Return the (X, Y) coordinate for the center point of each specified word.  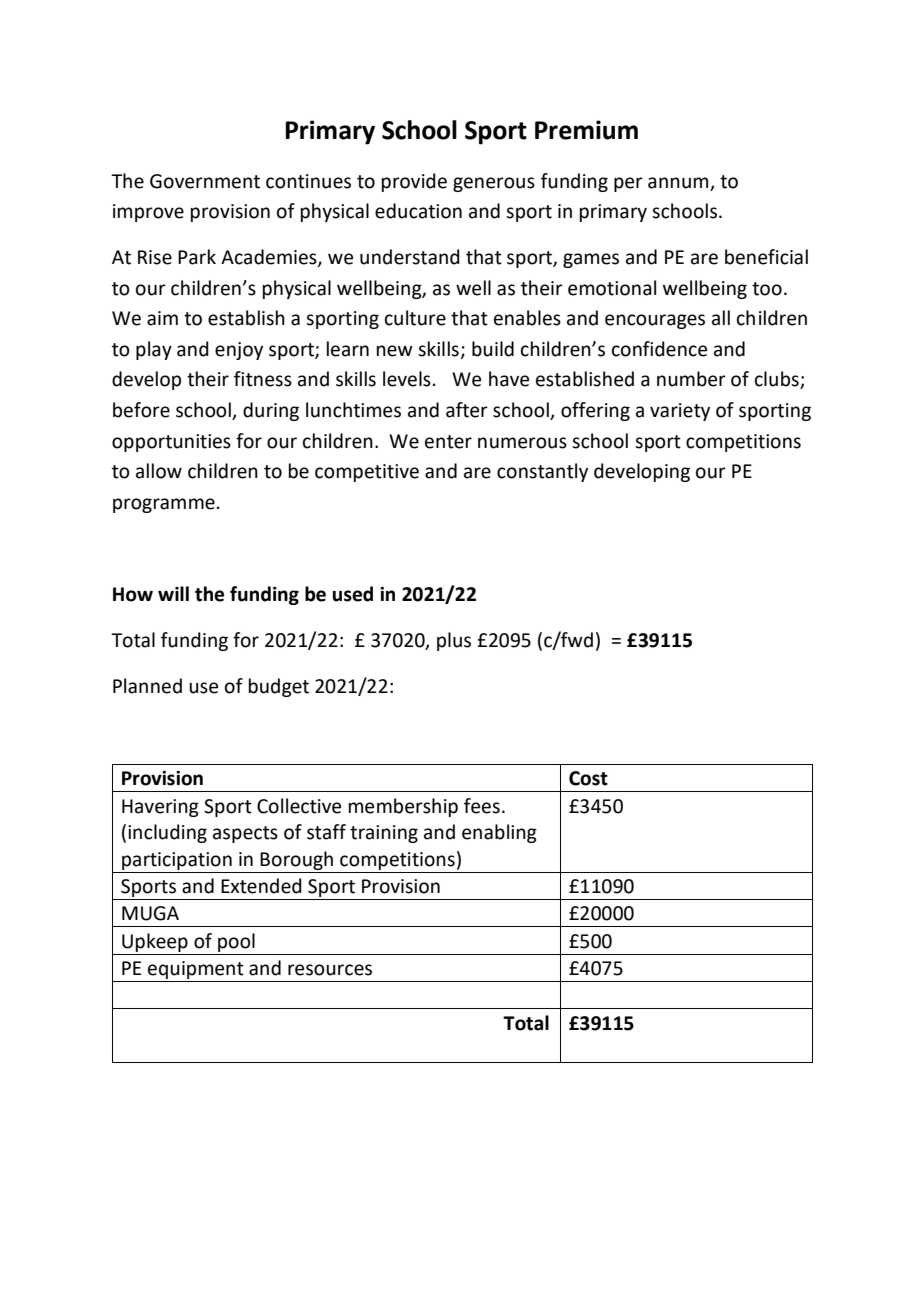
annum (678, 183)
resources (330, 970)
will (173, 593)
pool (236, 942)
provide (414, 182)
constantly (542, 472)
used (353, 594)
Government (205, 181)
